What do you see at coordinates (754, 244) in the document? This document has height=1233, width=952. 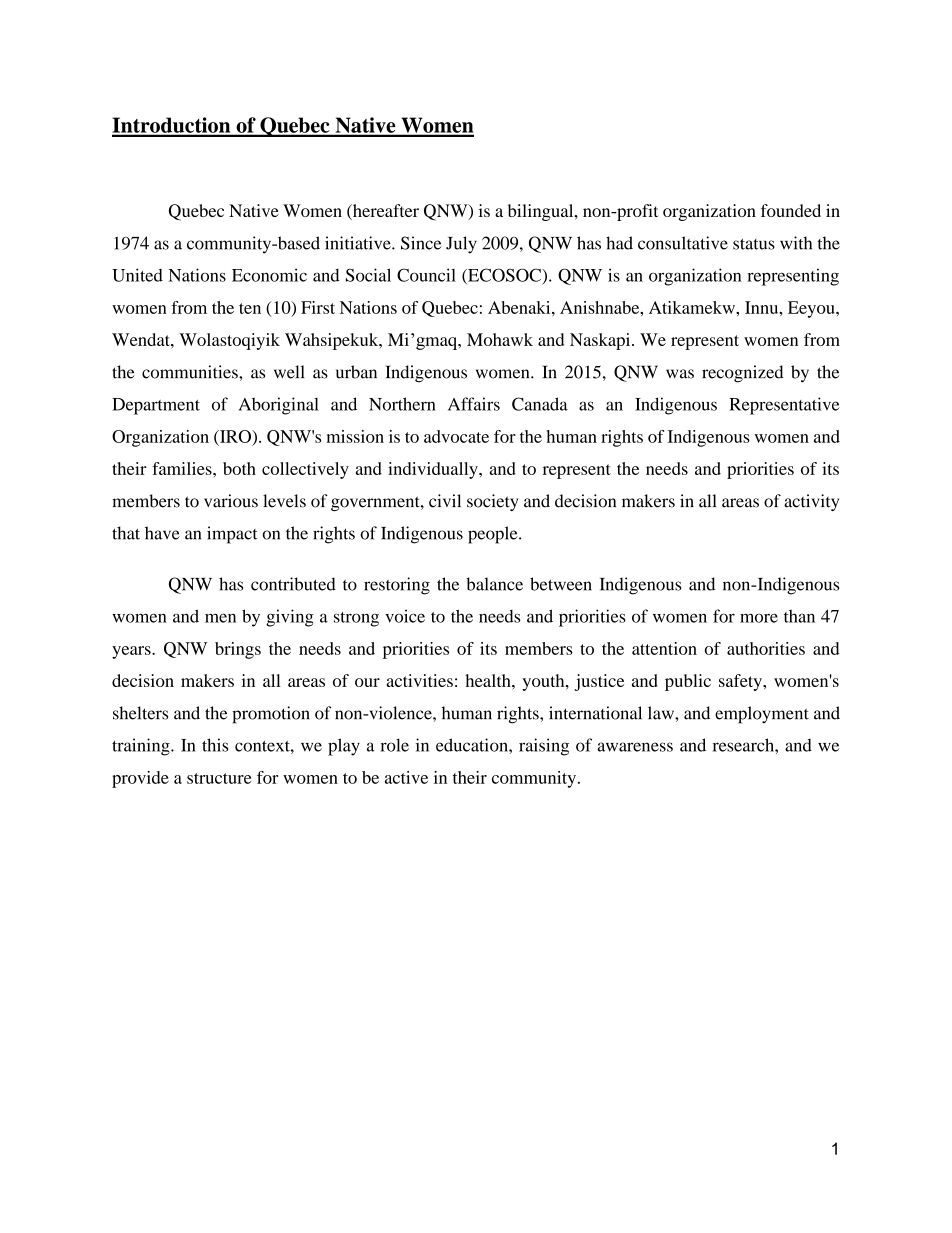 I see `status` at bounding box center [754, 244].
